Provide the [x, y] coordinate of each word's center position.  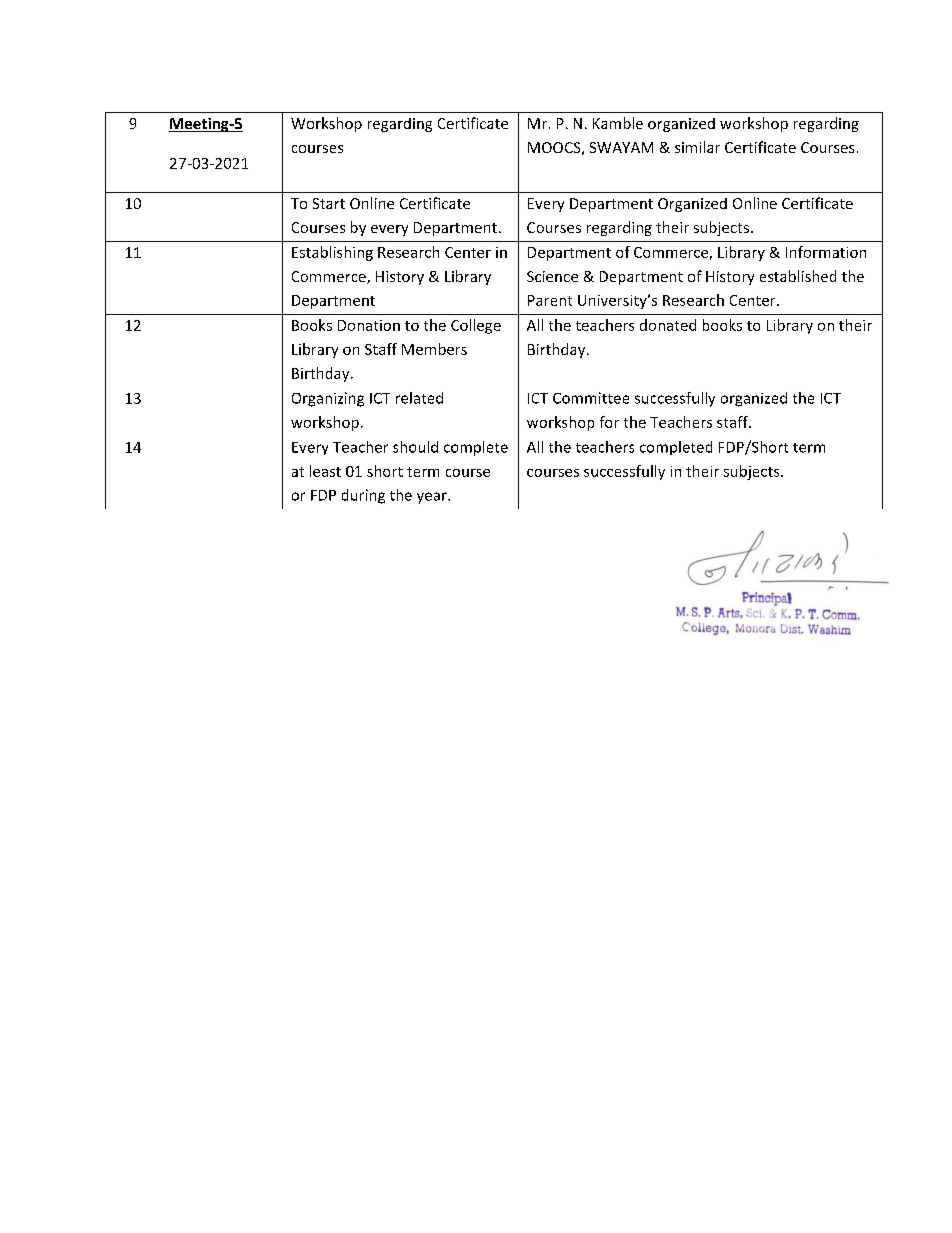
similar [697, 147]
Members [434, 349]
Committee [591, 398]
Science [552, 276]
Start [329, 203]
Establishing [332, 253]
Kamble [618, 123]
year [433, 498]
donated [668, 325]
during [363, 496]
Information [826, 252]
